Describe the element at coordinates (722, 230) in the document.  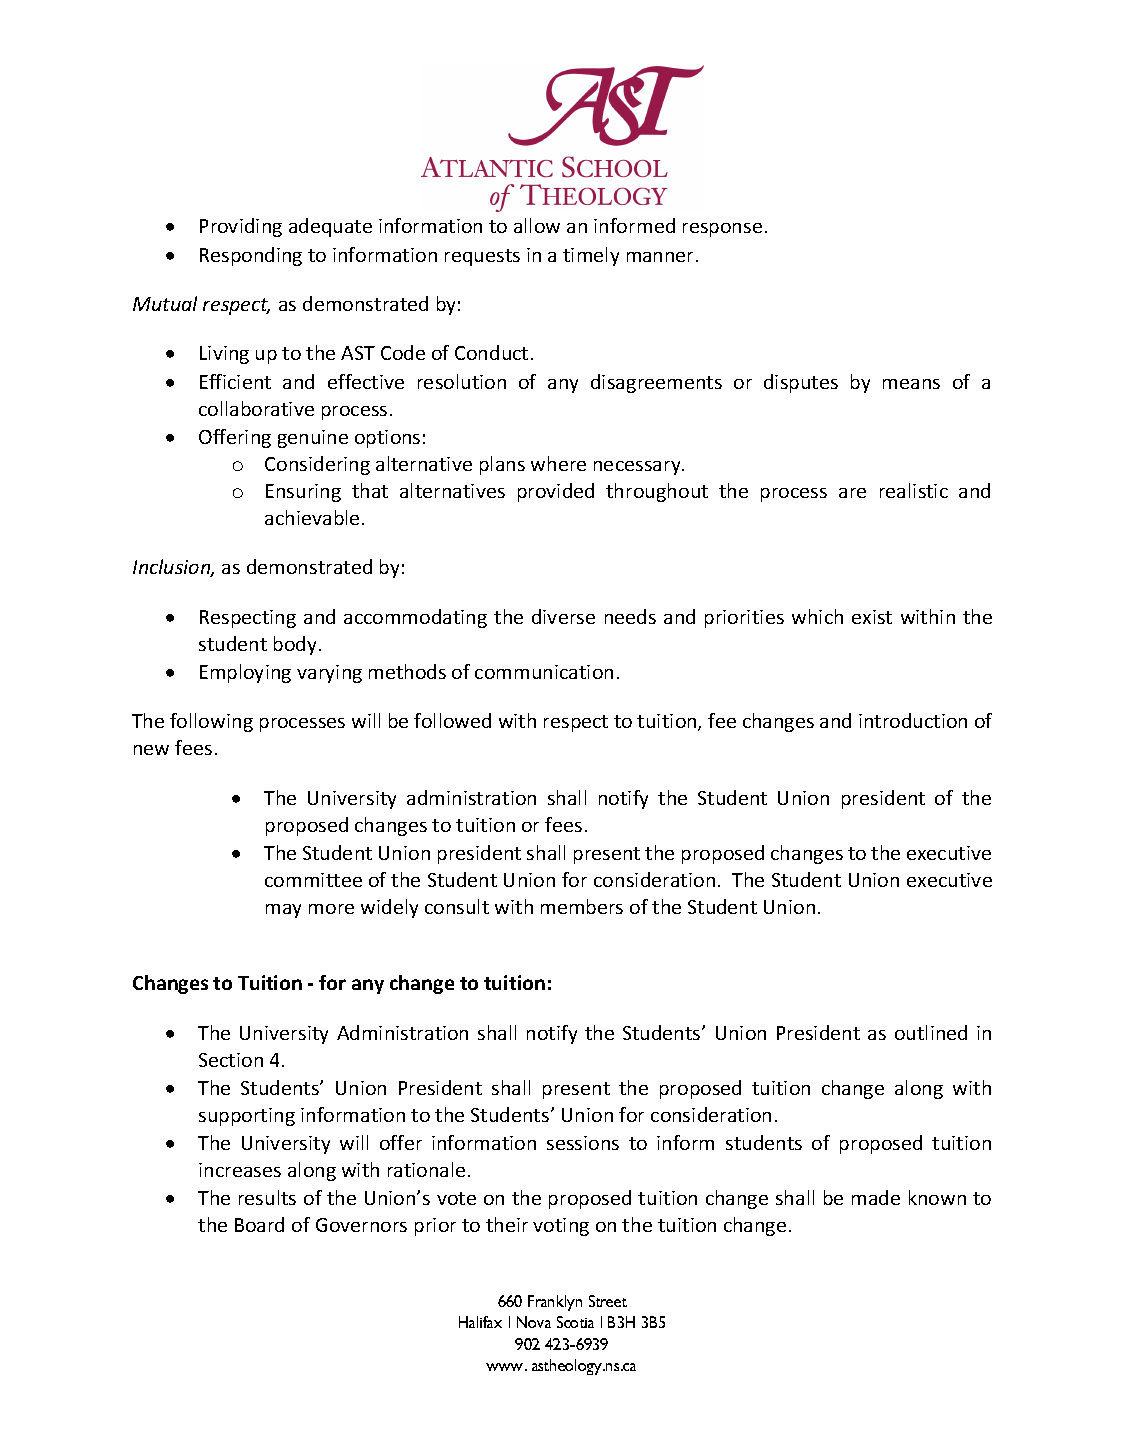
I see `response` at that location.
